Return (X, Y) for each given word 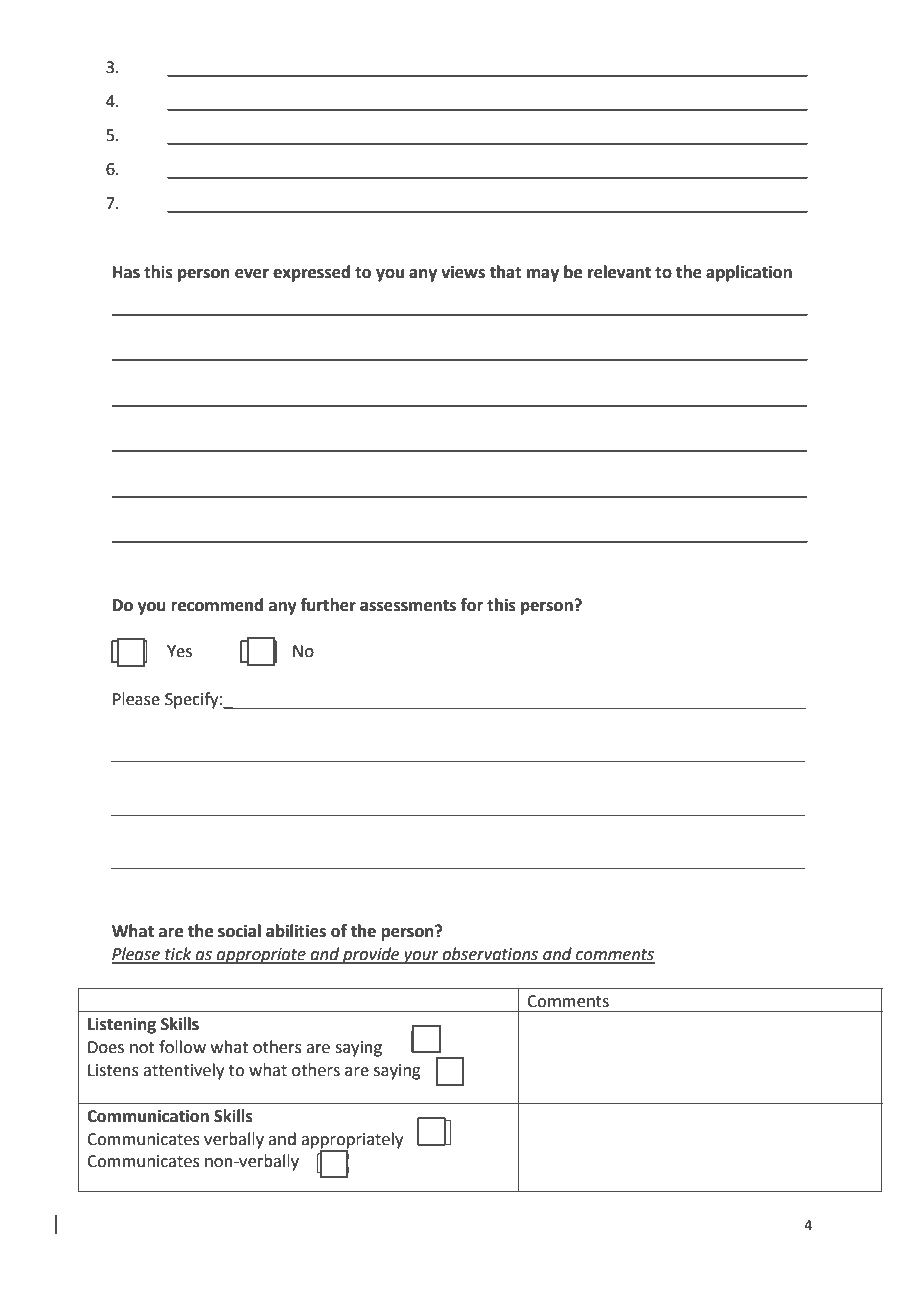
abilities (296, 931)
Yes (179, 651)
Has (126, 272)
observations (490, 955)
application (749, 273)
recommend (217, 605)
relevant (619, 272)
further (328, 605)
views (463, 272)
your (421, 957)
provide (371, 955)
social (239, 931)
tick (178, 955)
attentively (183, 1071)
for (472, 605)
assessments (408, 606)
